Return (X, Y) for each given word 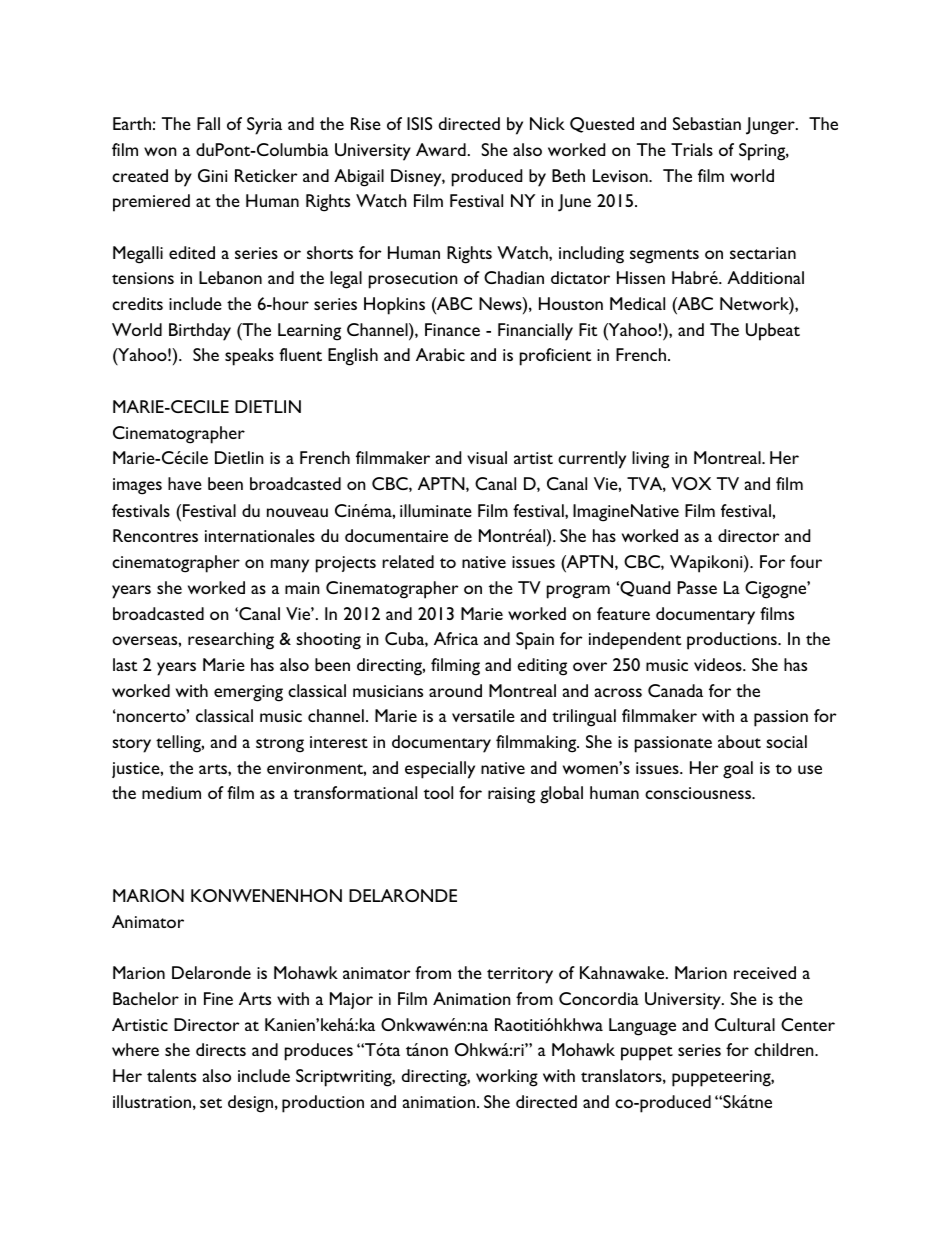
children (785, 1049)
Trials (692, 149)
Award (441, 149)
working (507, 1078)
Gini (212, 175)
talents (171, 1075)
